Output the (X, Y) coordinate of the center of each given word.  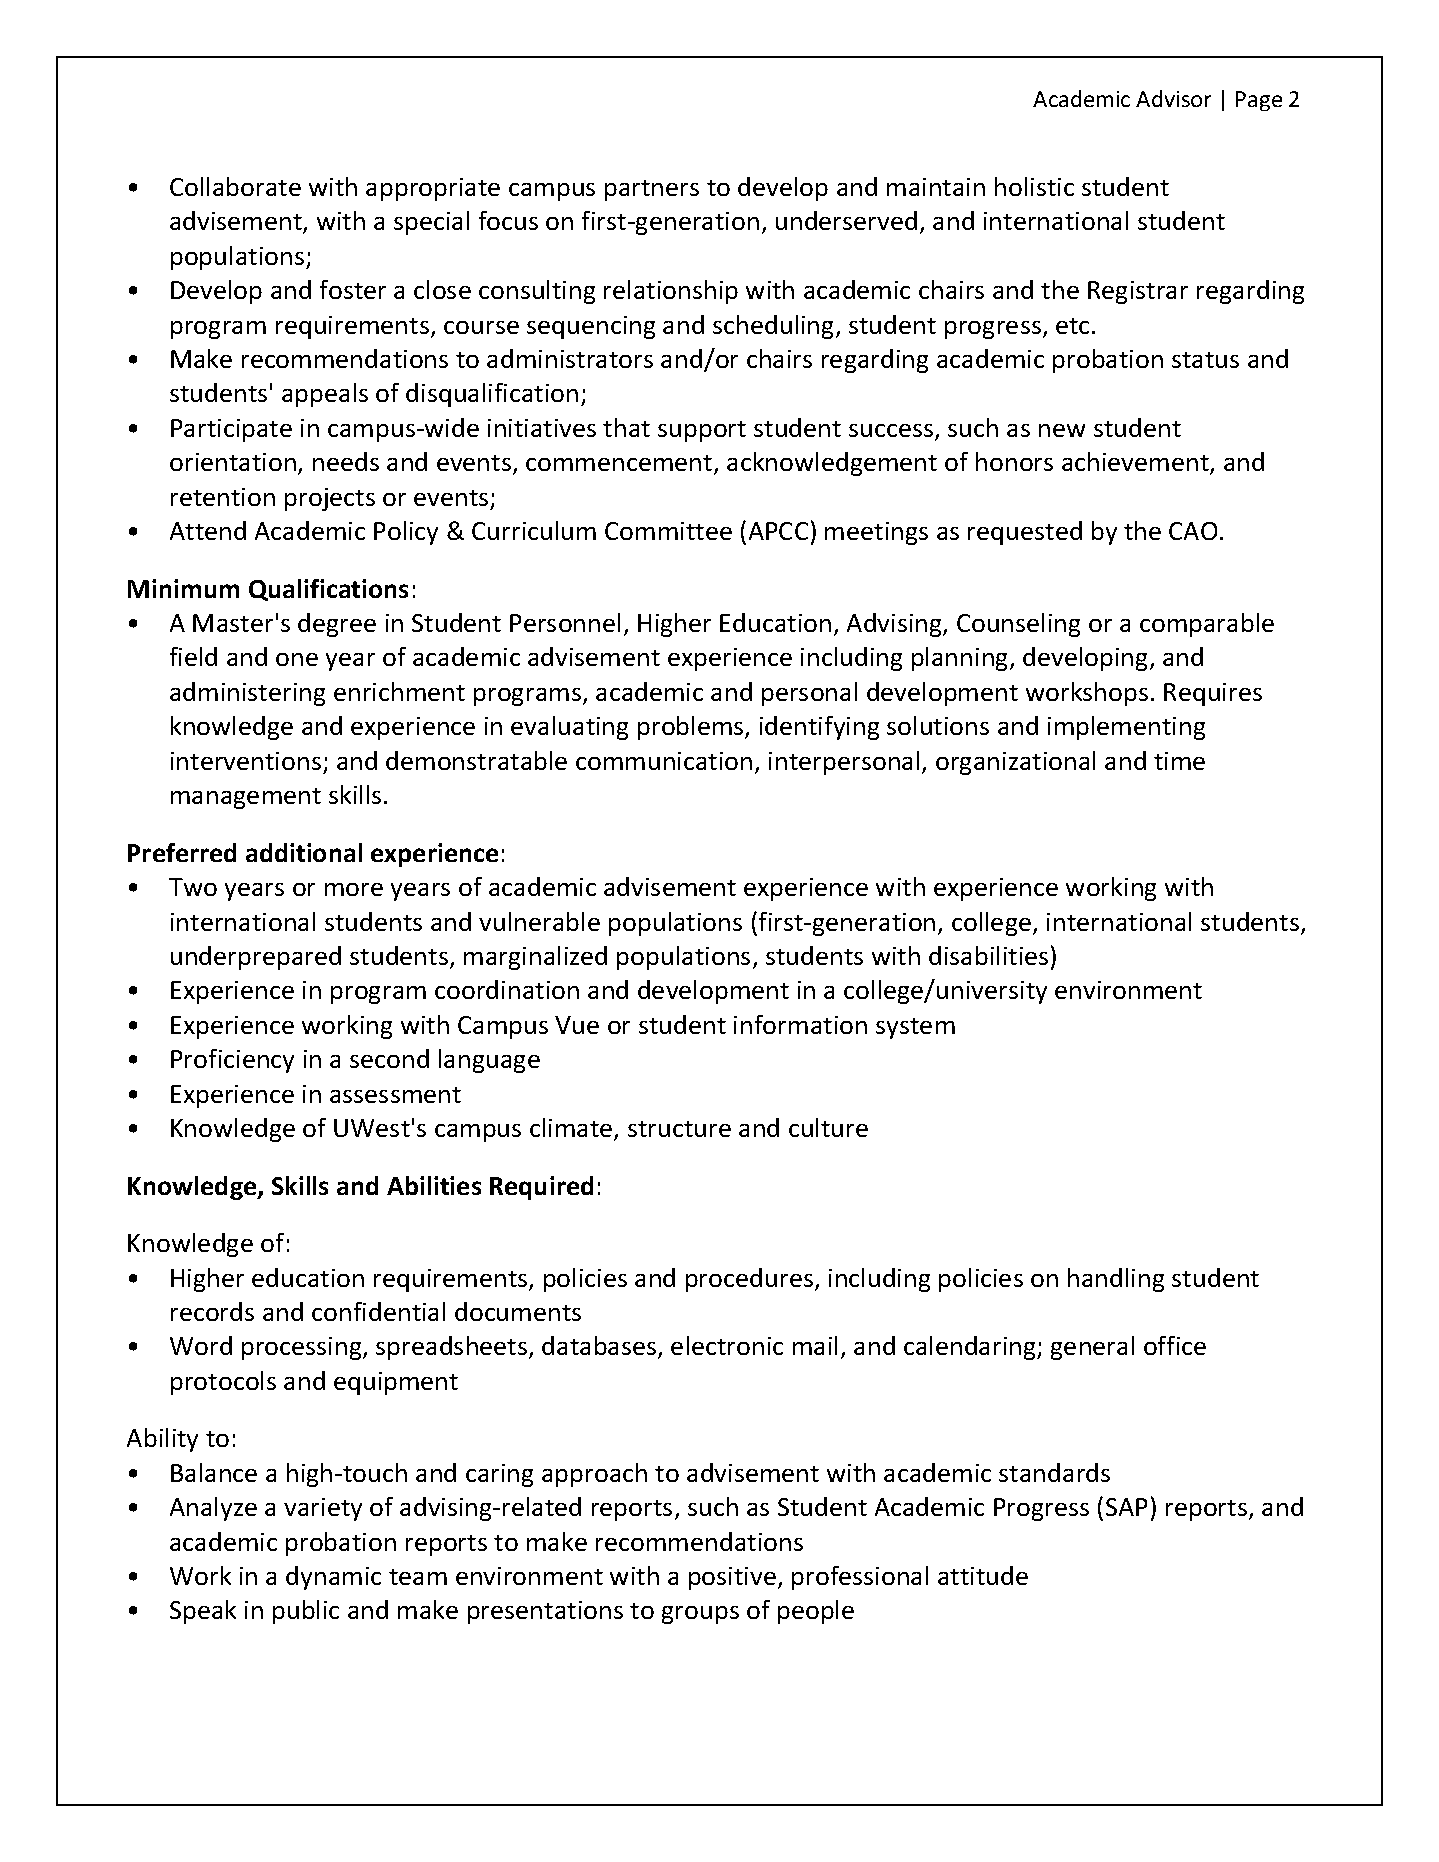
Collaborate (235, 186)
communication (664, 761)
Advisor (1173, 98)
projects (330, 499)
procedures (751, 1280)
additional (304, 852)
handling (1116, 1280)
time (1179, 761)
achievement (1136, 463)
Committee (668, 531)
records (212, 1311)
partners (652, 190)
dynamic (333, 1578)
